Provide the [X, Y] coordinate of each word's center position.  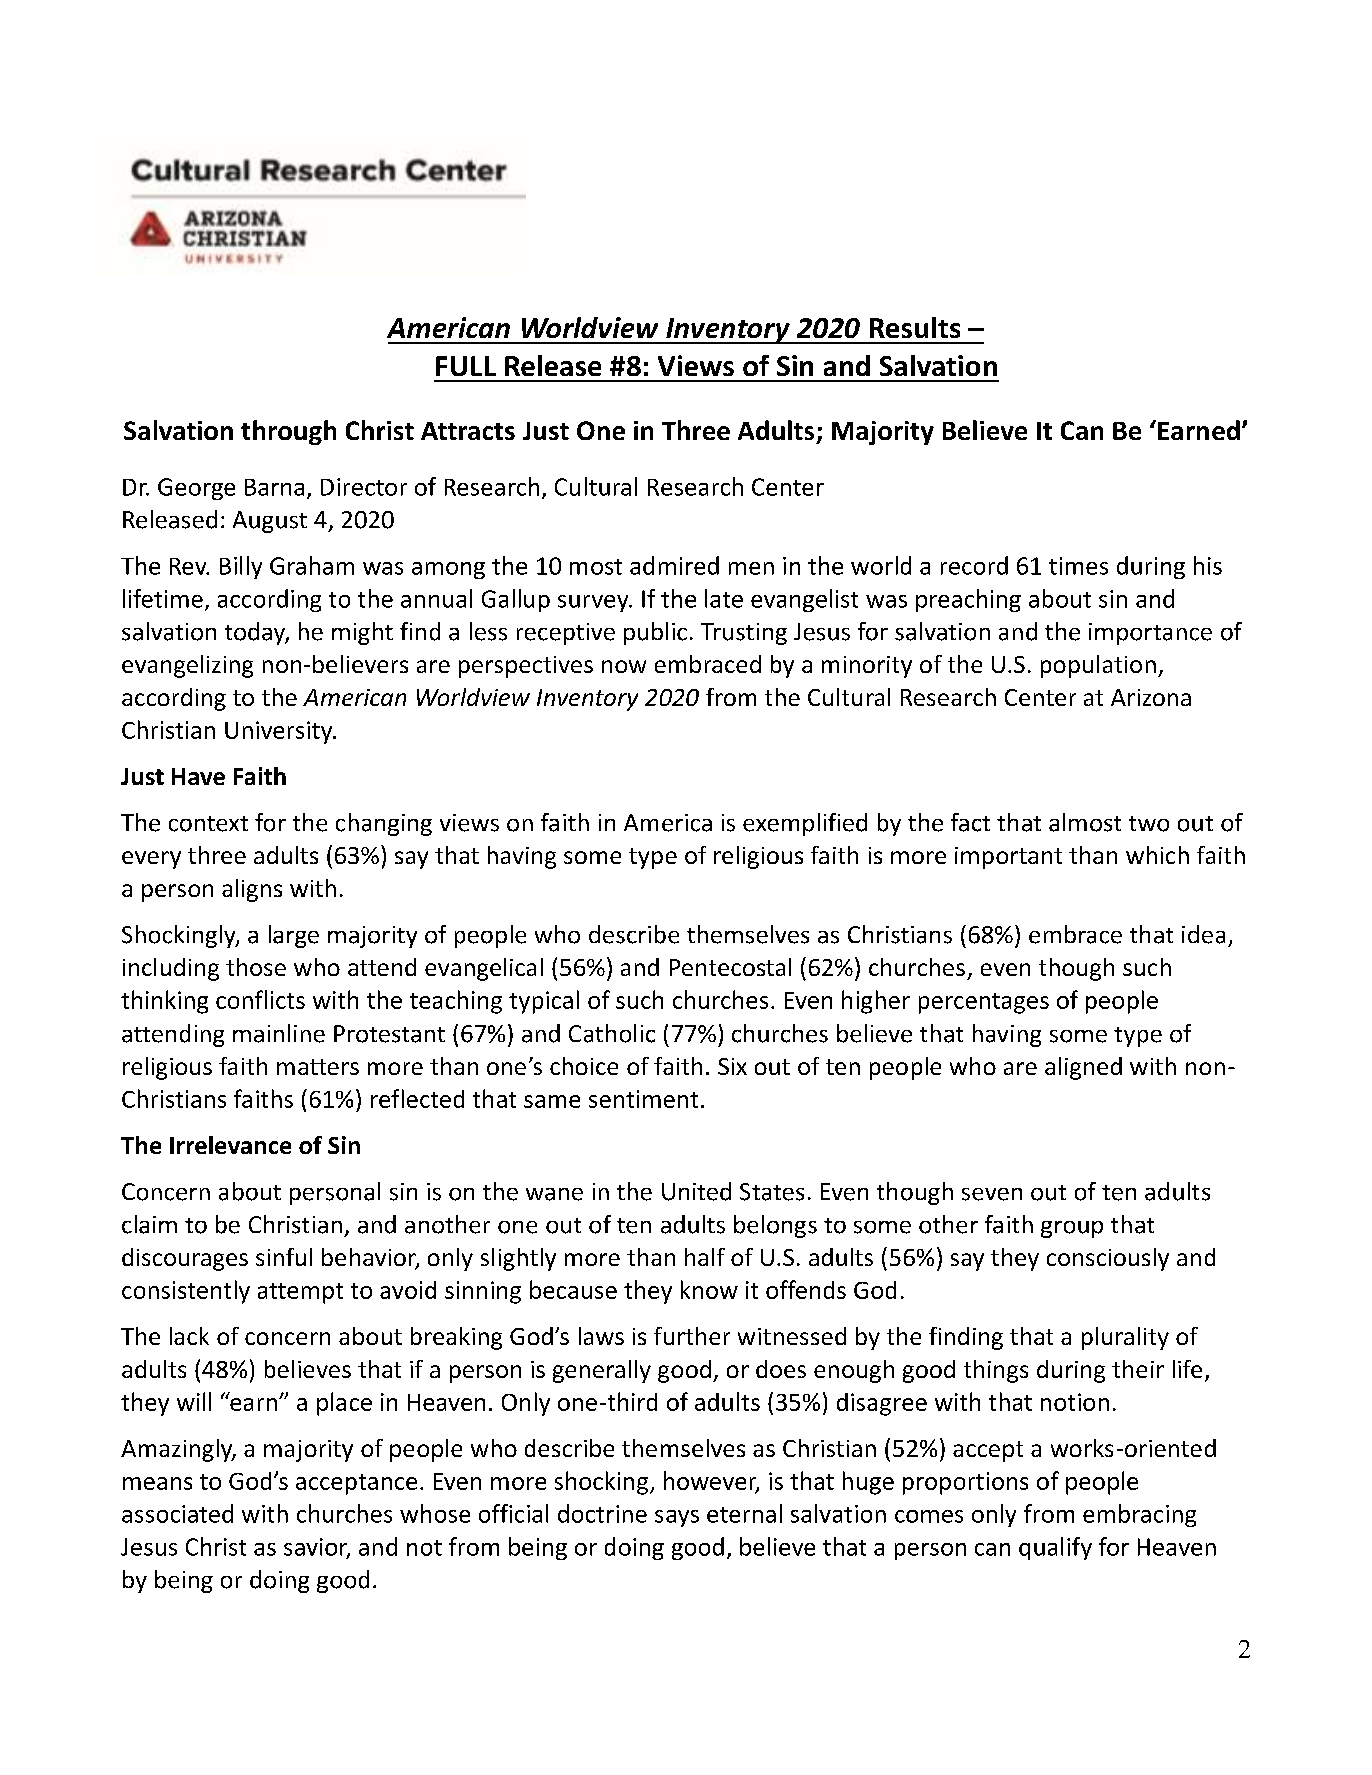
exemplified [805, 824]
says [677, 1518]
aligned [1083, 1068]
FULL [466, 366]
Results [915, 327]
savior [317, 1548]
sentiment [643, 1099]
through [288, 432]
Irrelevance [230, 1145]
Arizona [1151, 697]
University [280, 732]
